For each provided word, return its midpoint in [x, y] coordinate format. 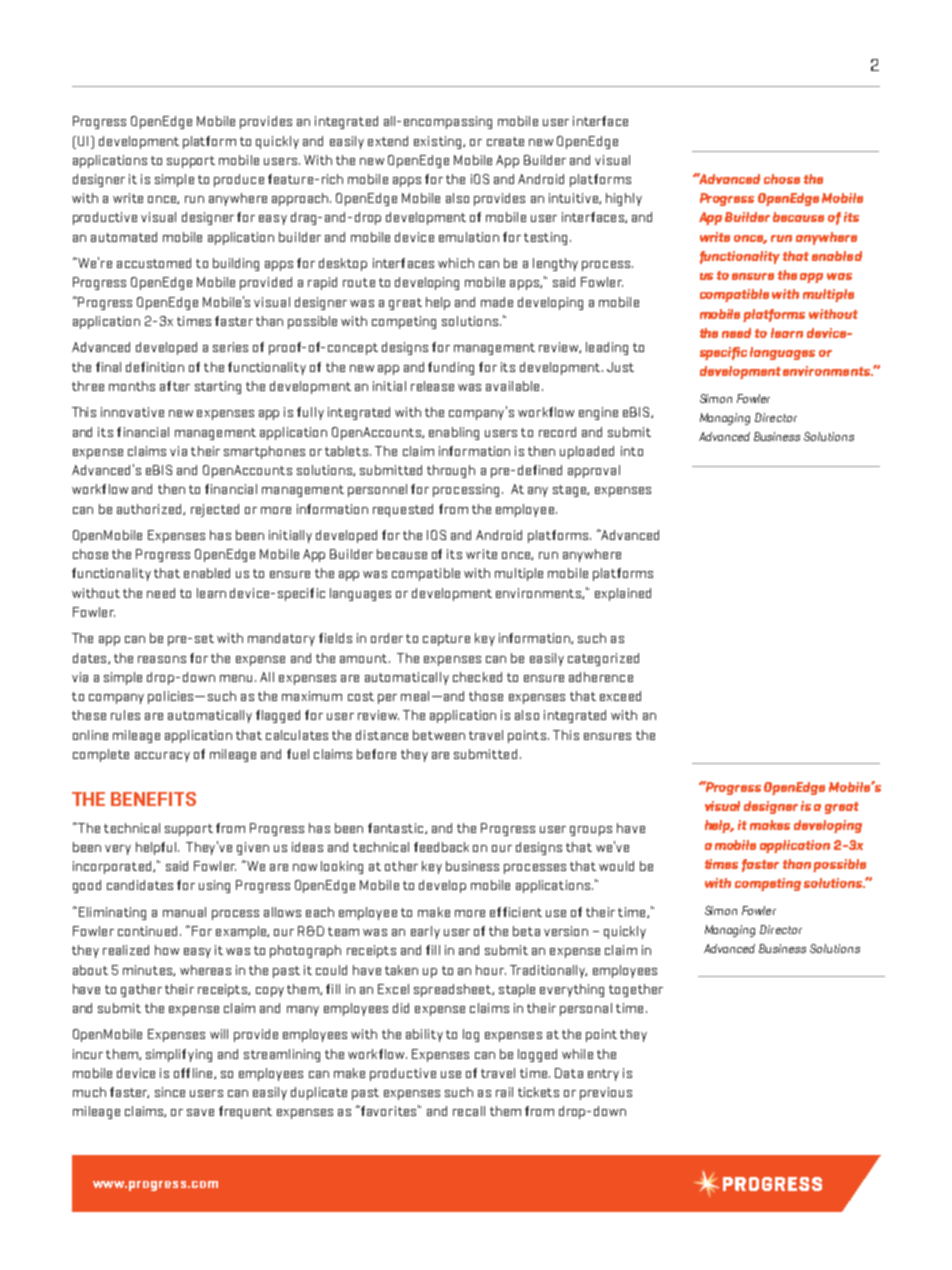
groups [591, 831]
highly [624, 199]
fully [310, 413]
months [132, 386]
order [387, 638]
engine [598, 413]
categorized [603, 659]
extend [388, 141]
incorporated [113, 867]
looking [342, 867]
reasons [162, 659]
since [170, 1092]
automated [124, 237]
